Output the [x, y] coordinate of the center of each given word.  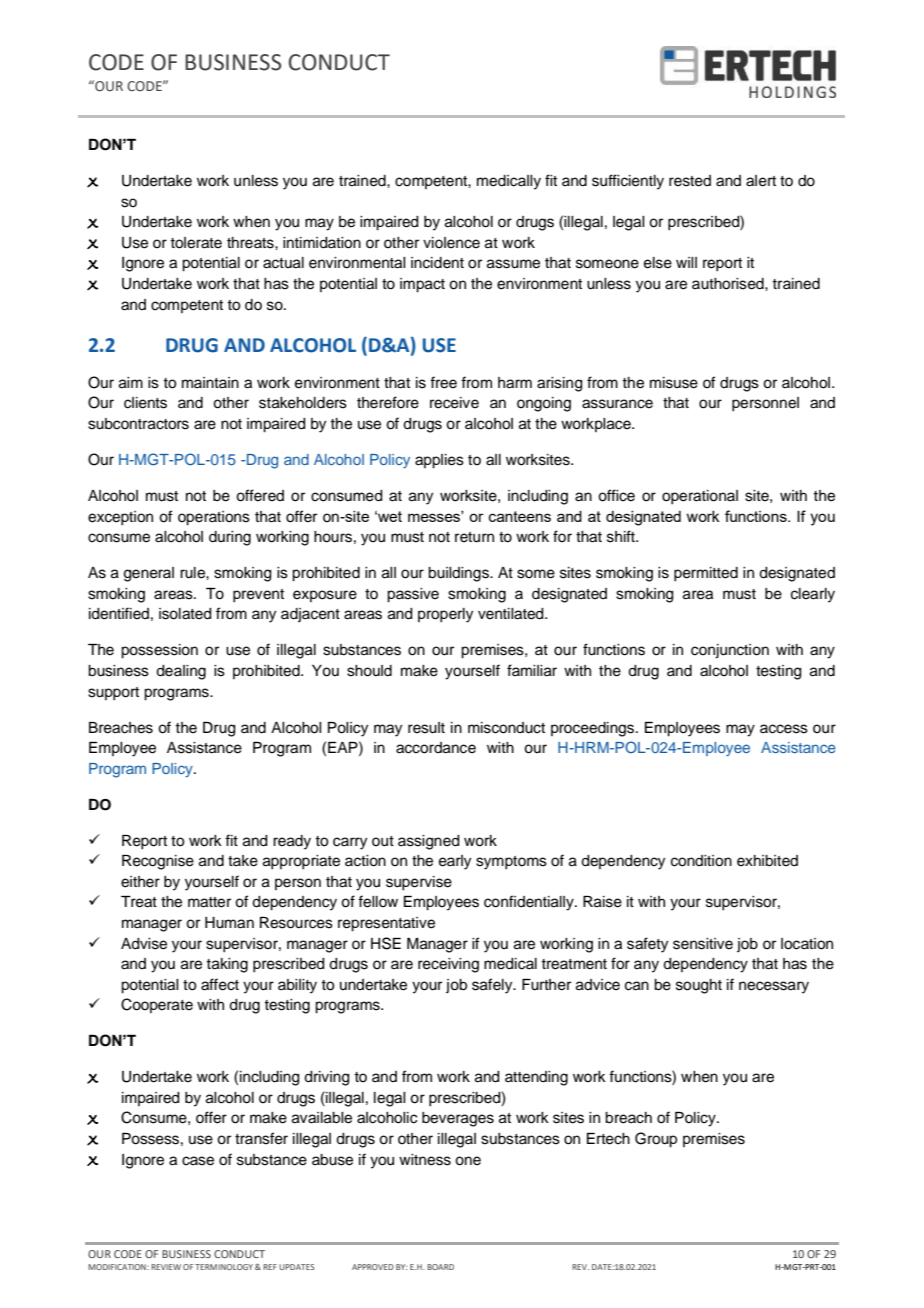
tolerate [196, 243]
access [784, 729]
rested [690, 181]
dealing [181, 672]
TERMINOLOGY [224, 1267]
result [426, 728]
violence [451, 243]
